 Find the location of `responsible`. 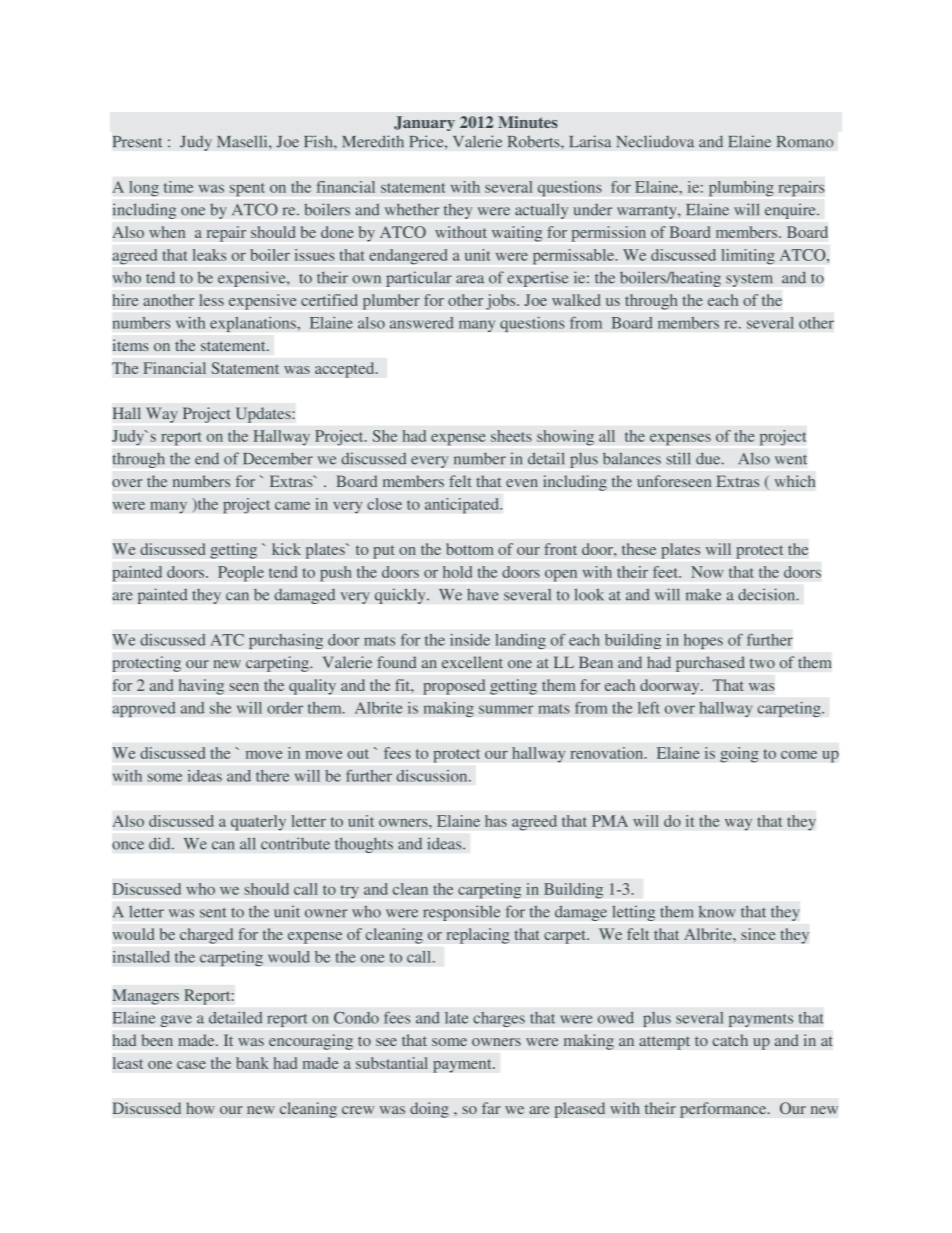

responsible is located at coordinates (461, 913).
